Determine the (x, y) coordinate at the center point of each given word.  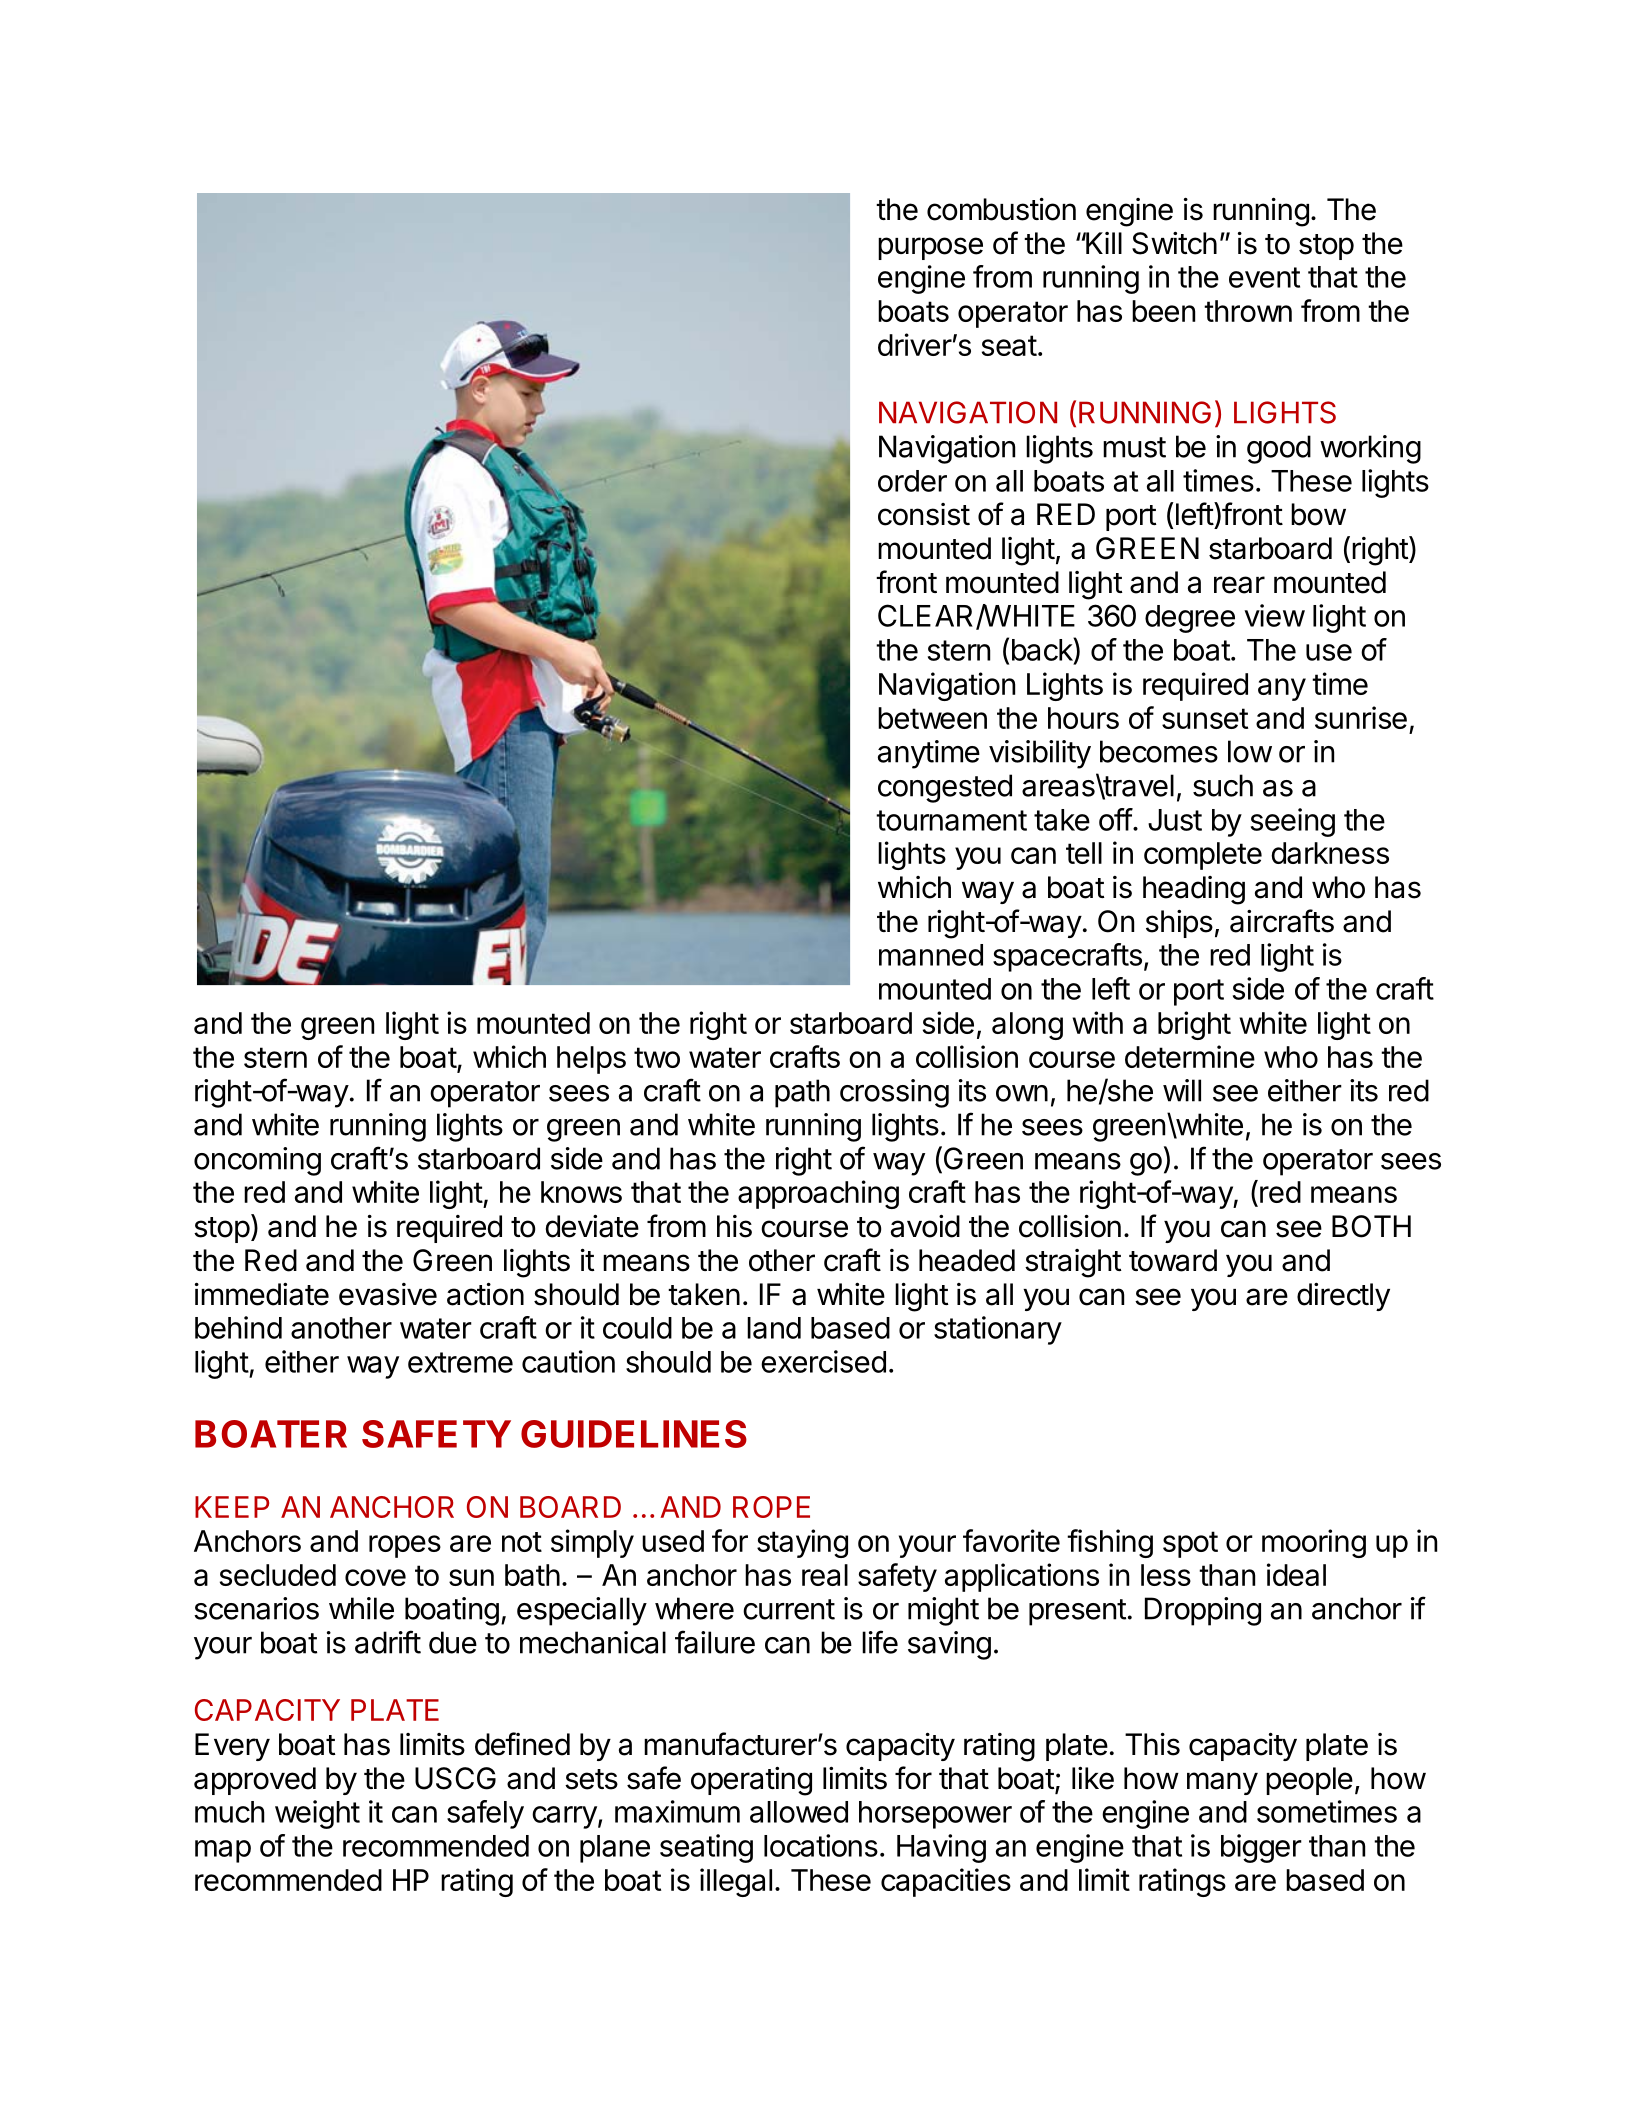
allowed (799, 1812)
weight (317, 1814)
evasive (388, 1294)
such (1223, 785)
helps (591, 1060)
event (1264, 277)
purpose (930, 248)
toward (1173, 1260)
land (774, 1328)
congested (945, 788)
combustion (1001, 209)
